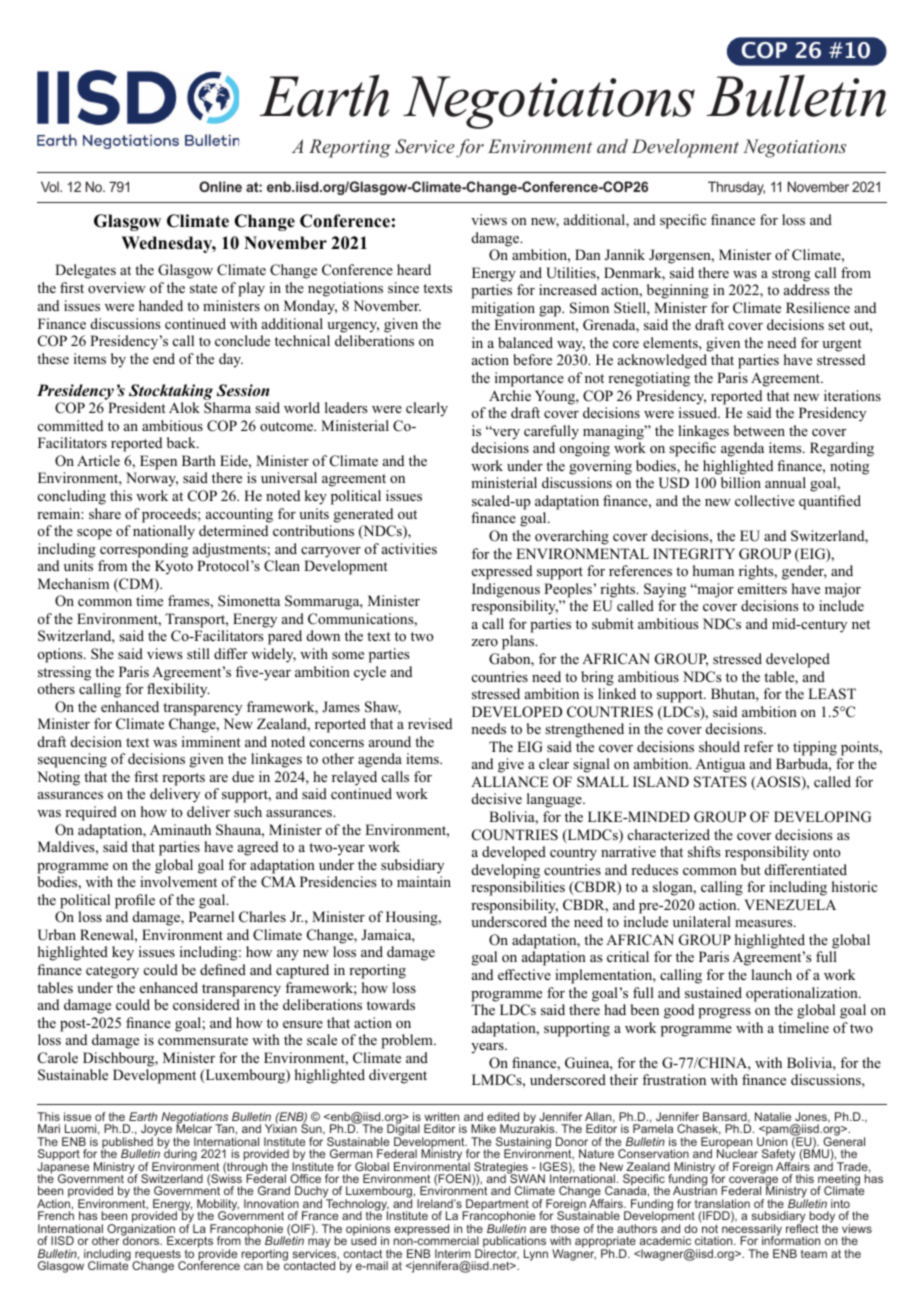 Image resolution: width=924 pixels, height=1308 pixels. I want to click on should, so click(719, 746).
